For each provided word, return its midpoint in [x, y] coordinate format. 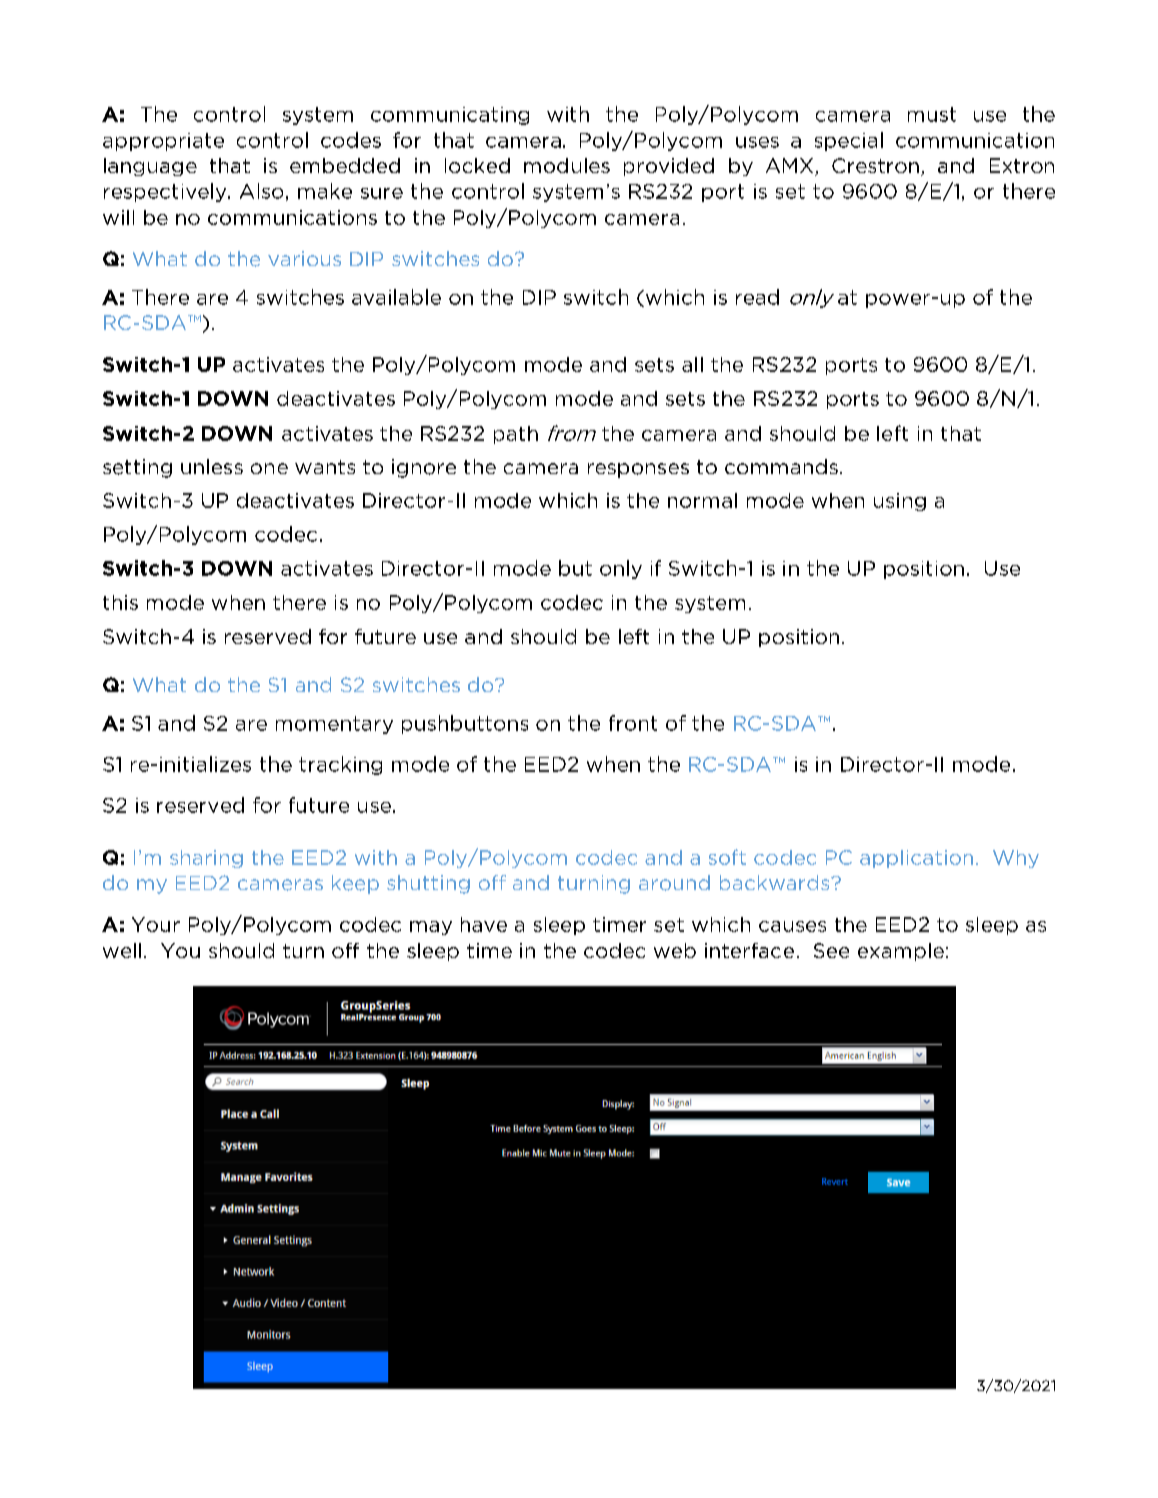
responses [638, 470]
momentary [334, 725]
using [900, 502]
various [304, 258]
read [757, 297]
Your [156, 924]
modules [567, 165]
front [633, 723]
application [916, 859]
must [932, 114]
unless [212, 466]
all [692, 364]
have [484, 924]
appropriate [163, 142]
